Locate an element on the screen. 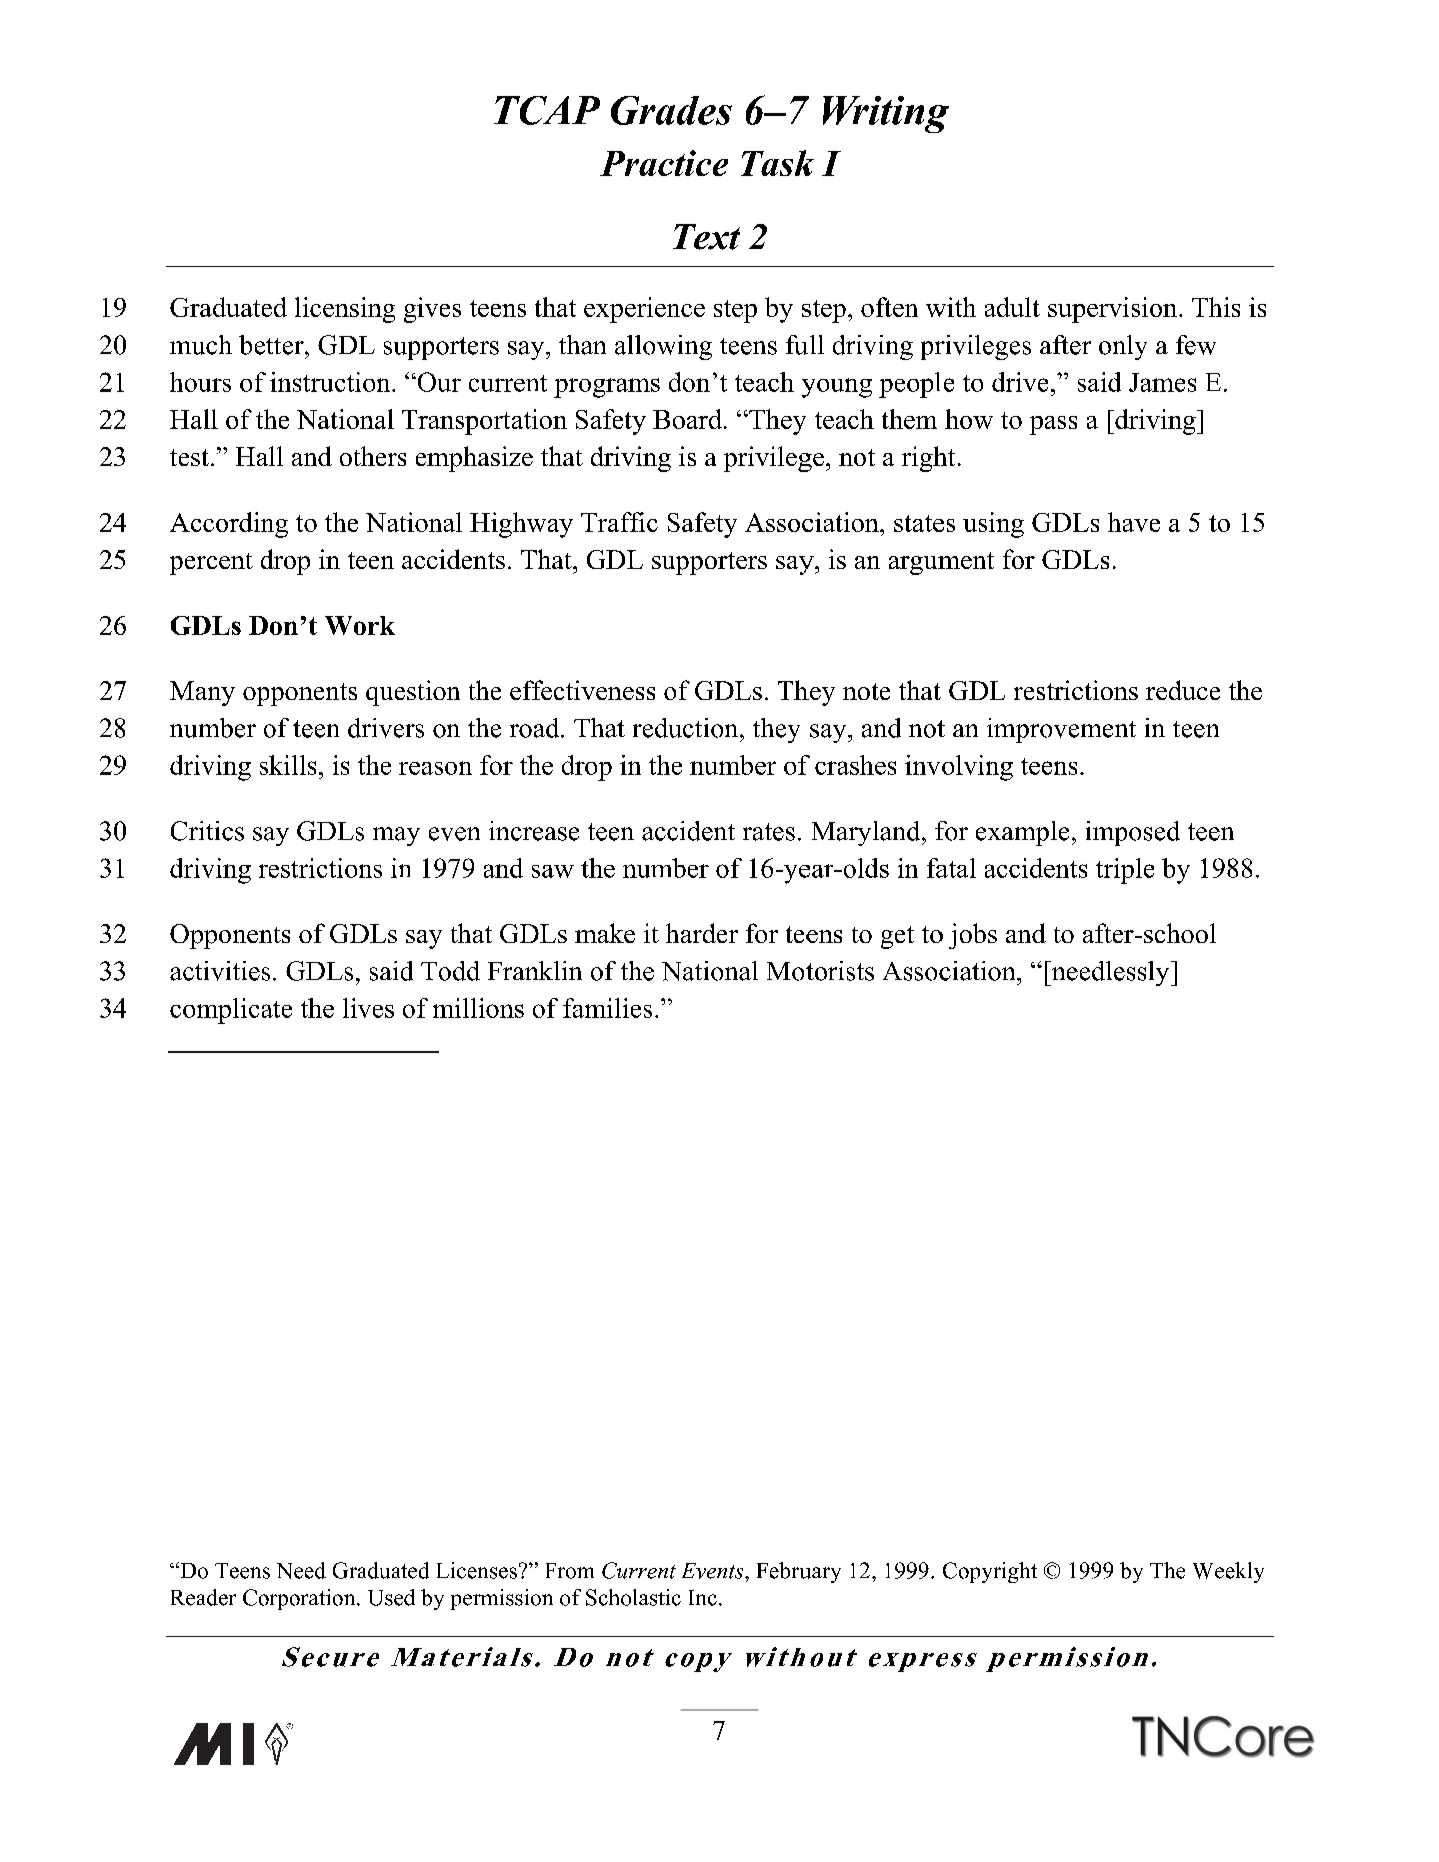 The width and height of the screenshot is (1439, 1862). licensing is located at coordinates (345, 310).
